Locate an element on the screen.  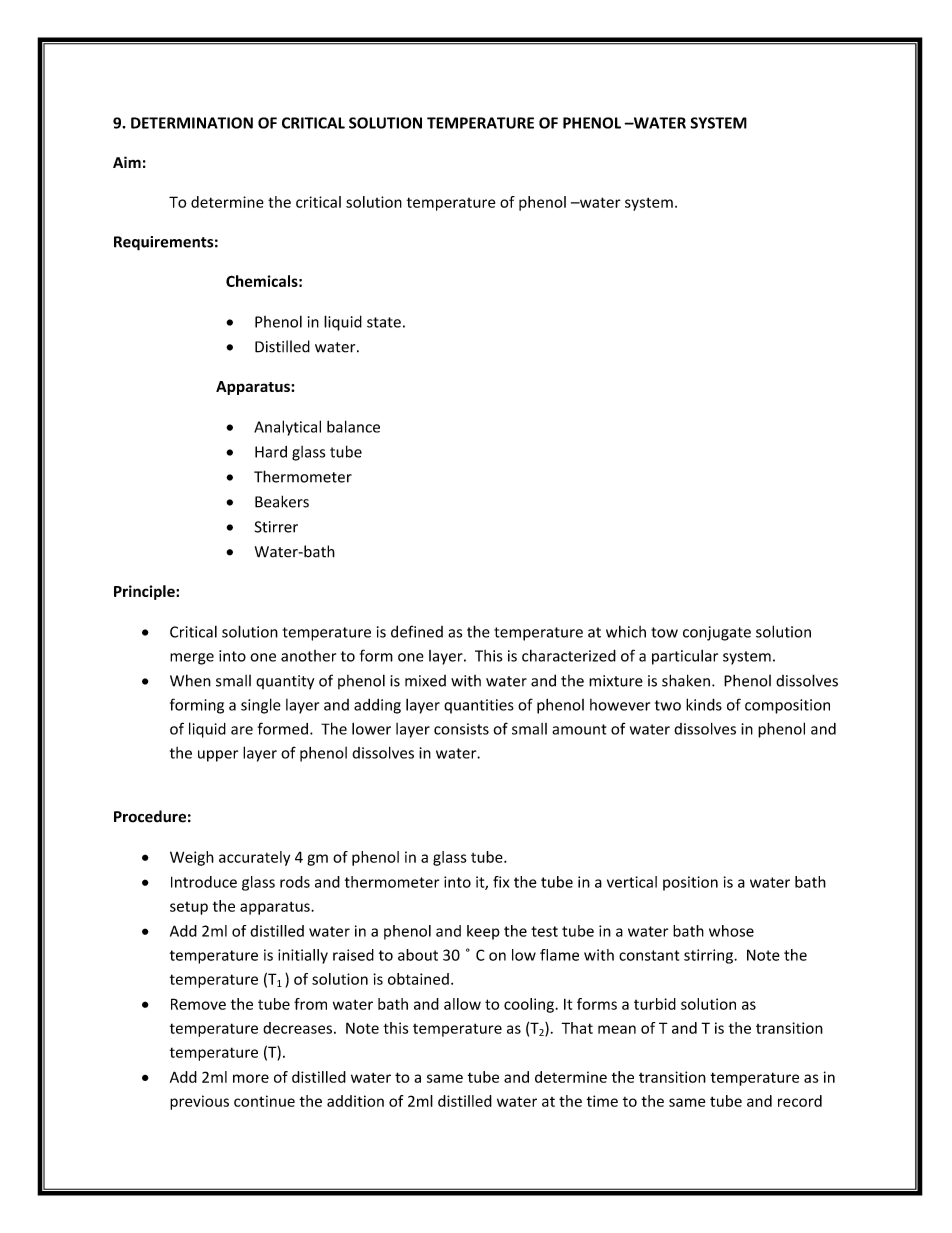
defined is located at coordinates (417, 631).
